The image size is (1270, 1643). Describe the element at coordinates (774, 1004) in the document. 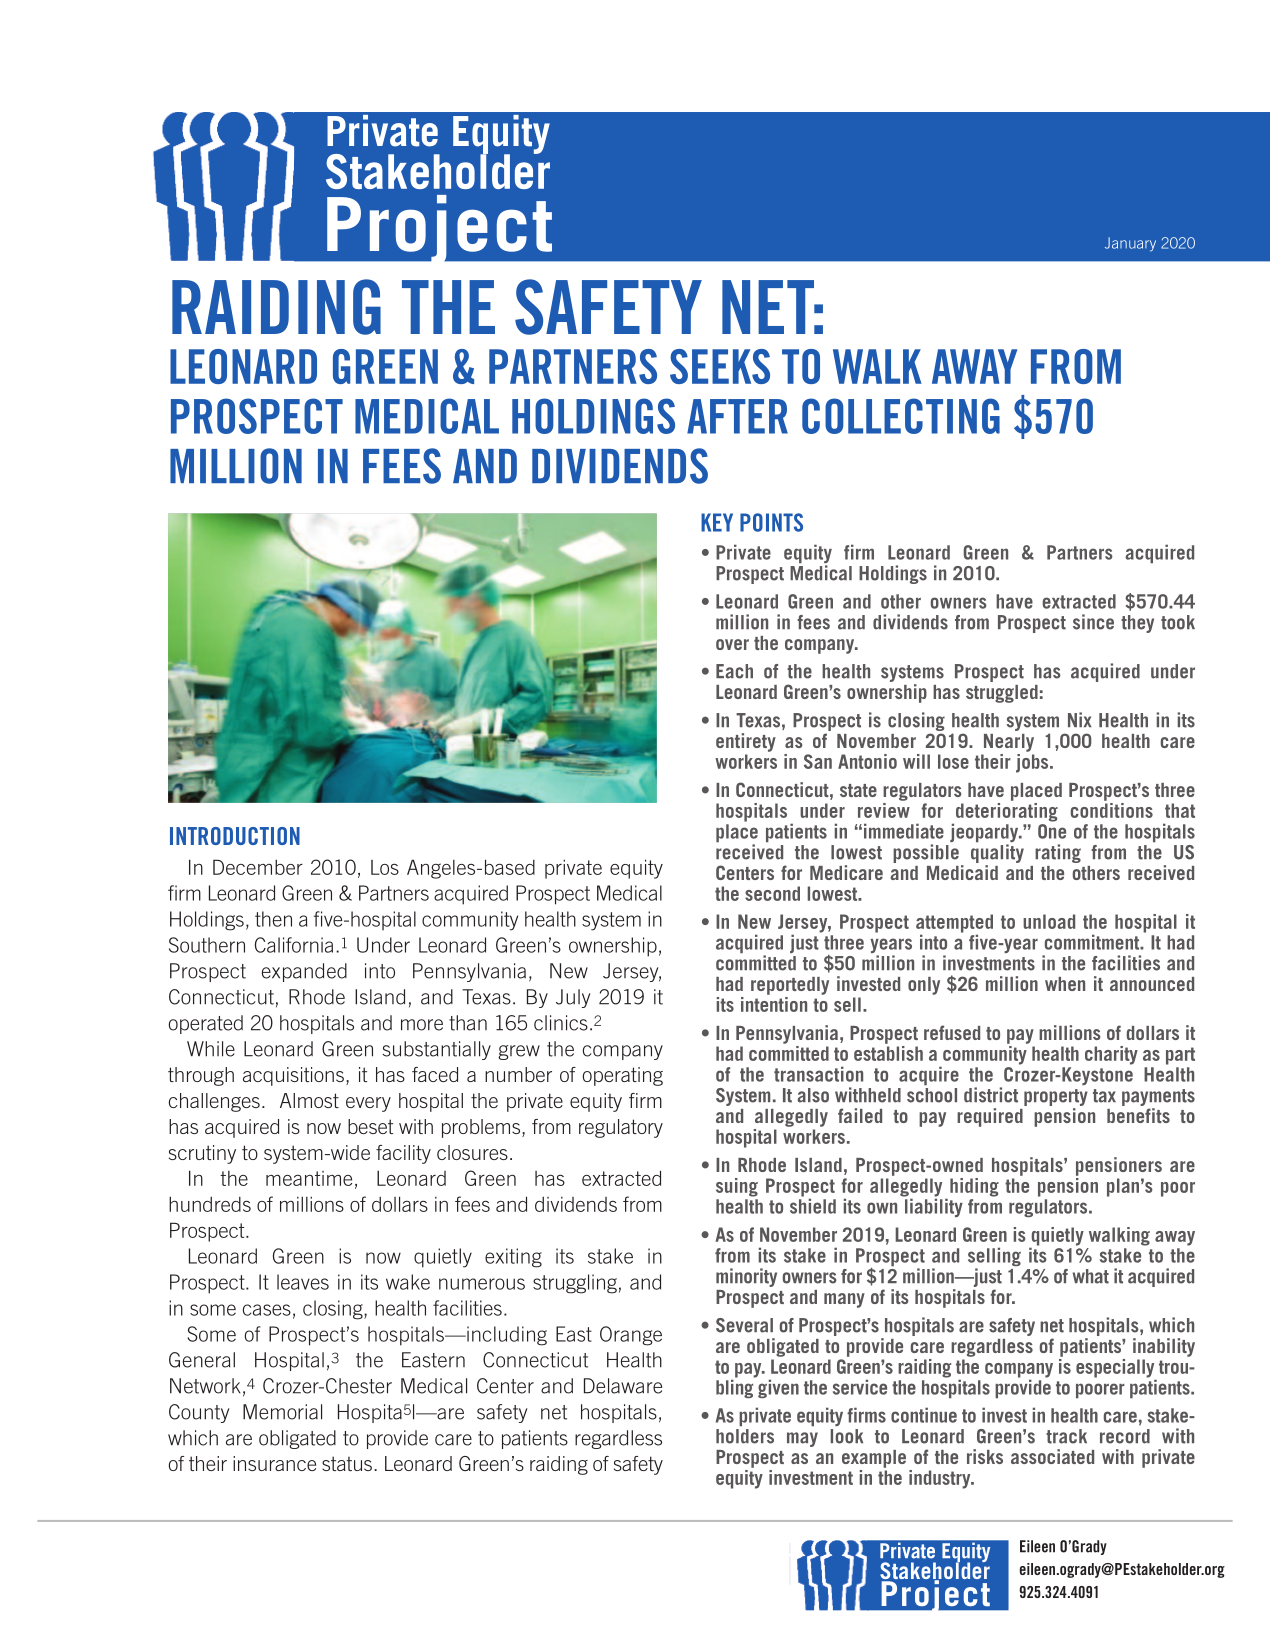

I see `intention` at that location.
